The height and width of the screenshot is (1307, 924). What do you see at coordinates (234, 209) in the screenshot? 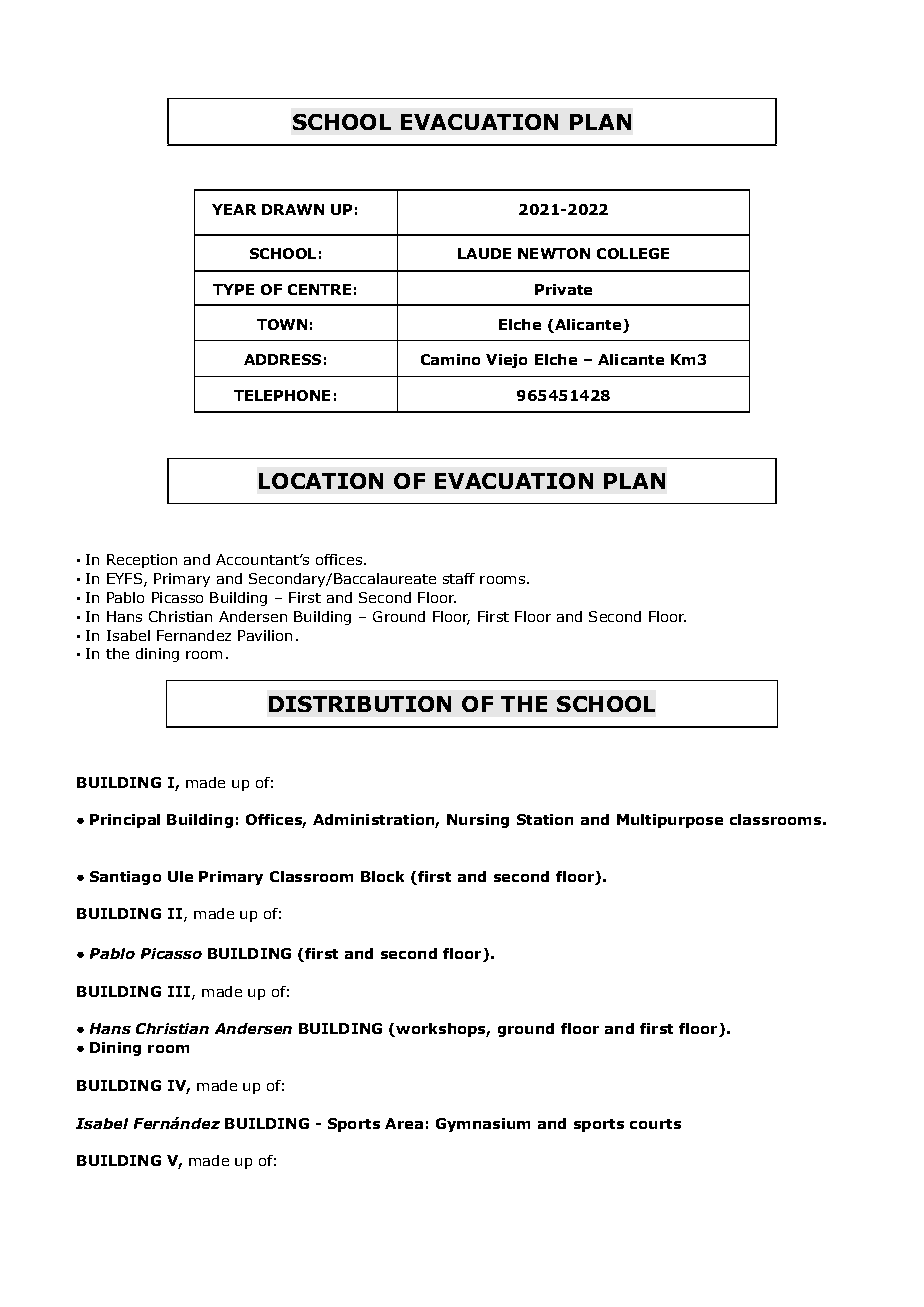
I see `YEAR` at bounding box center [234, 209].
